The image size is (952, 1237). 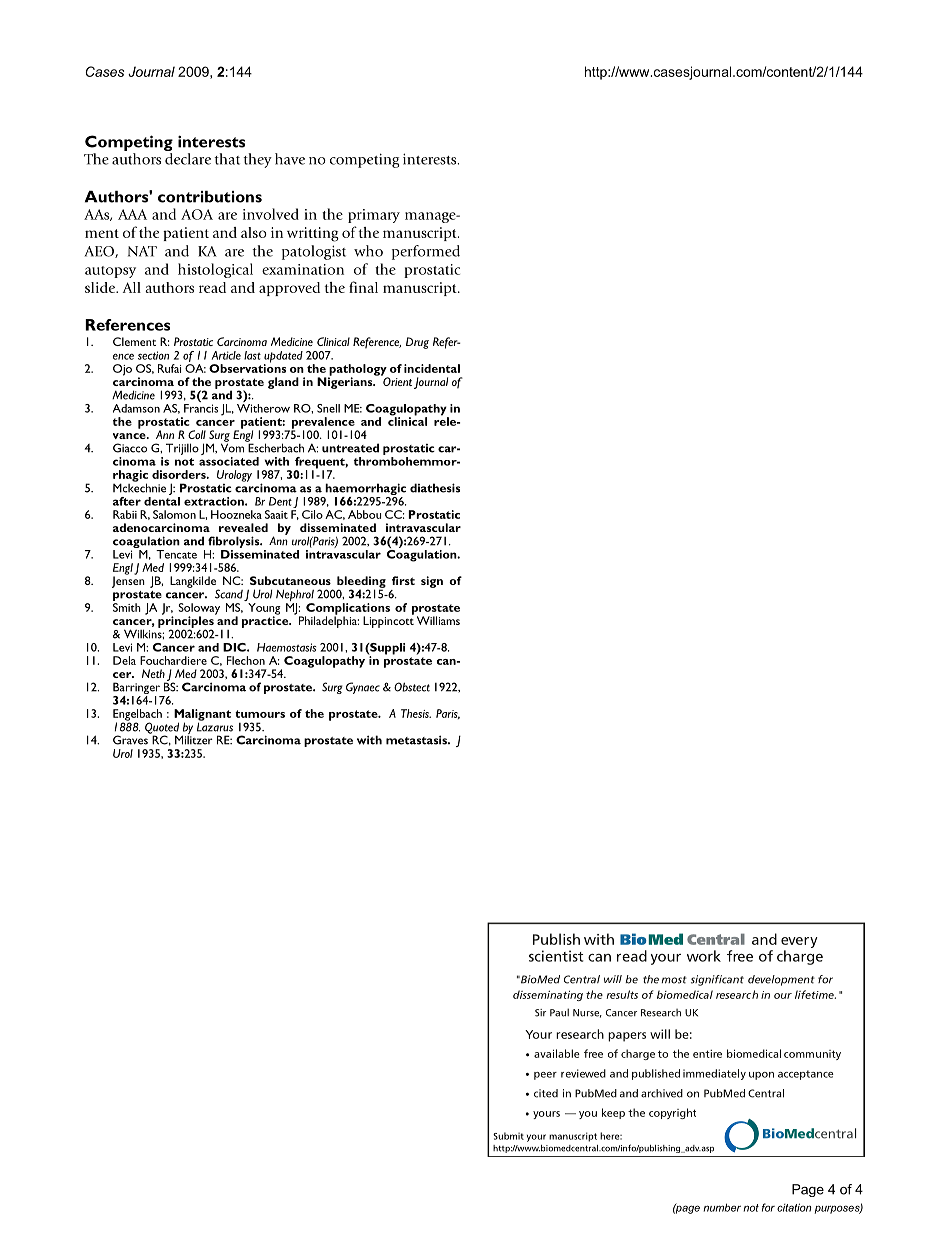 I want to click on contributions, so click(x=210, y=197).
